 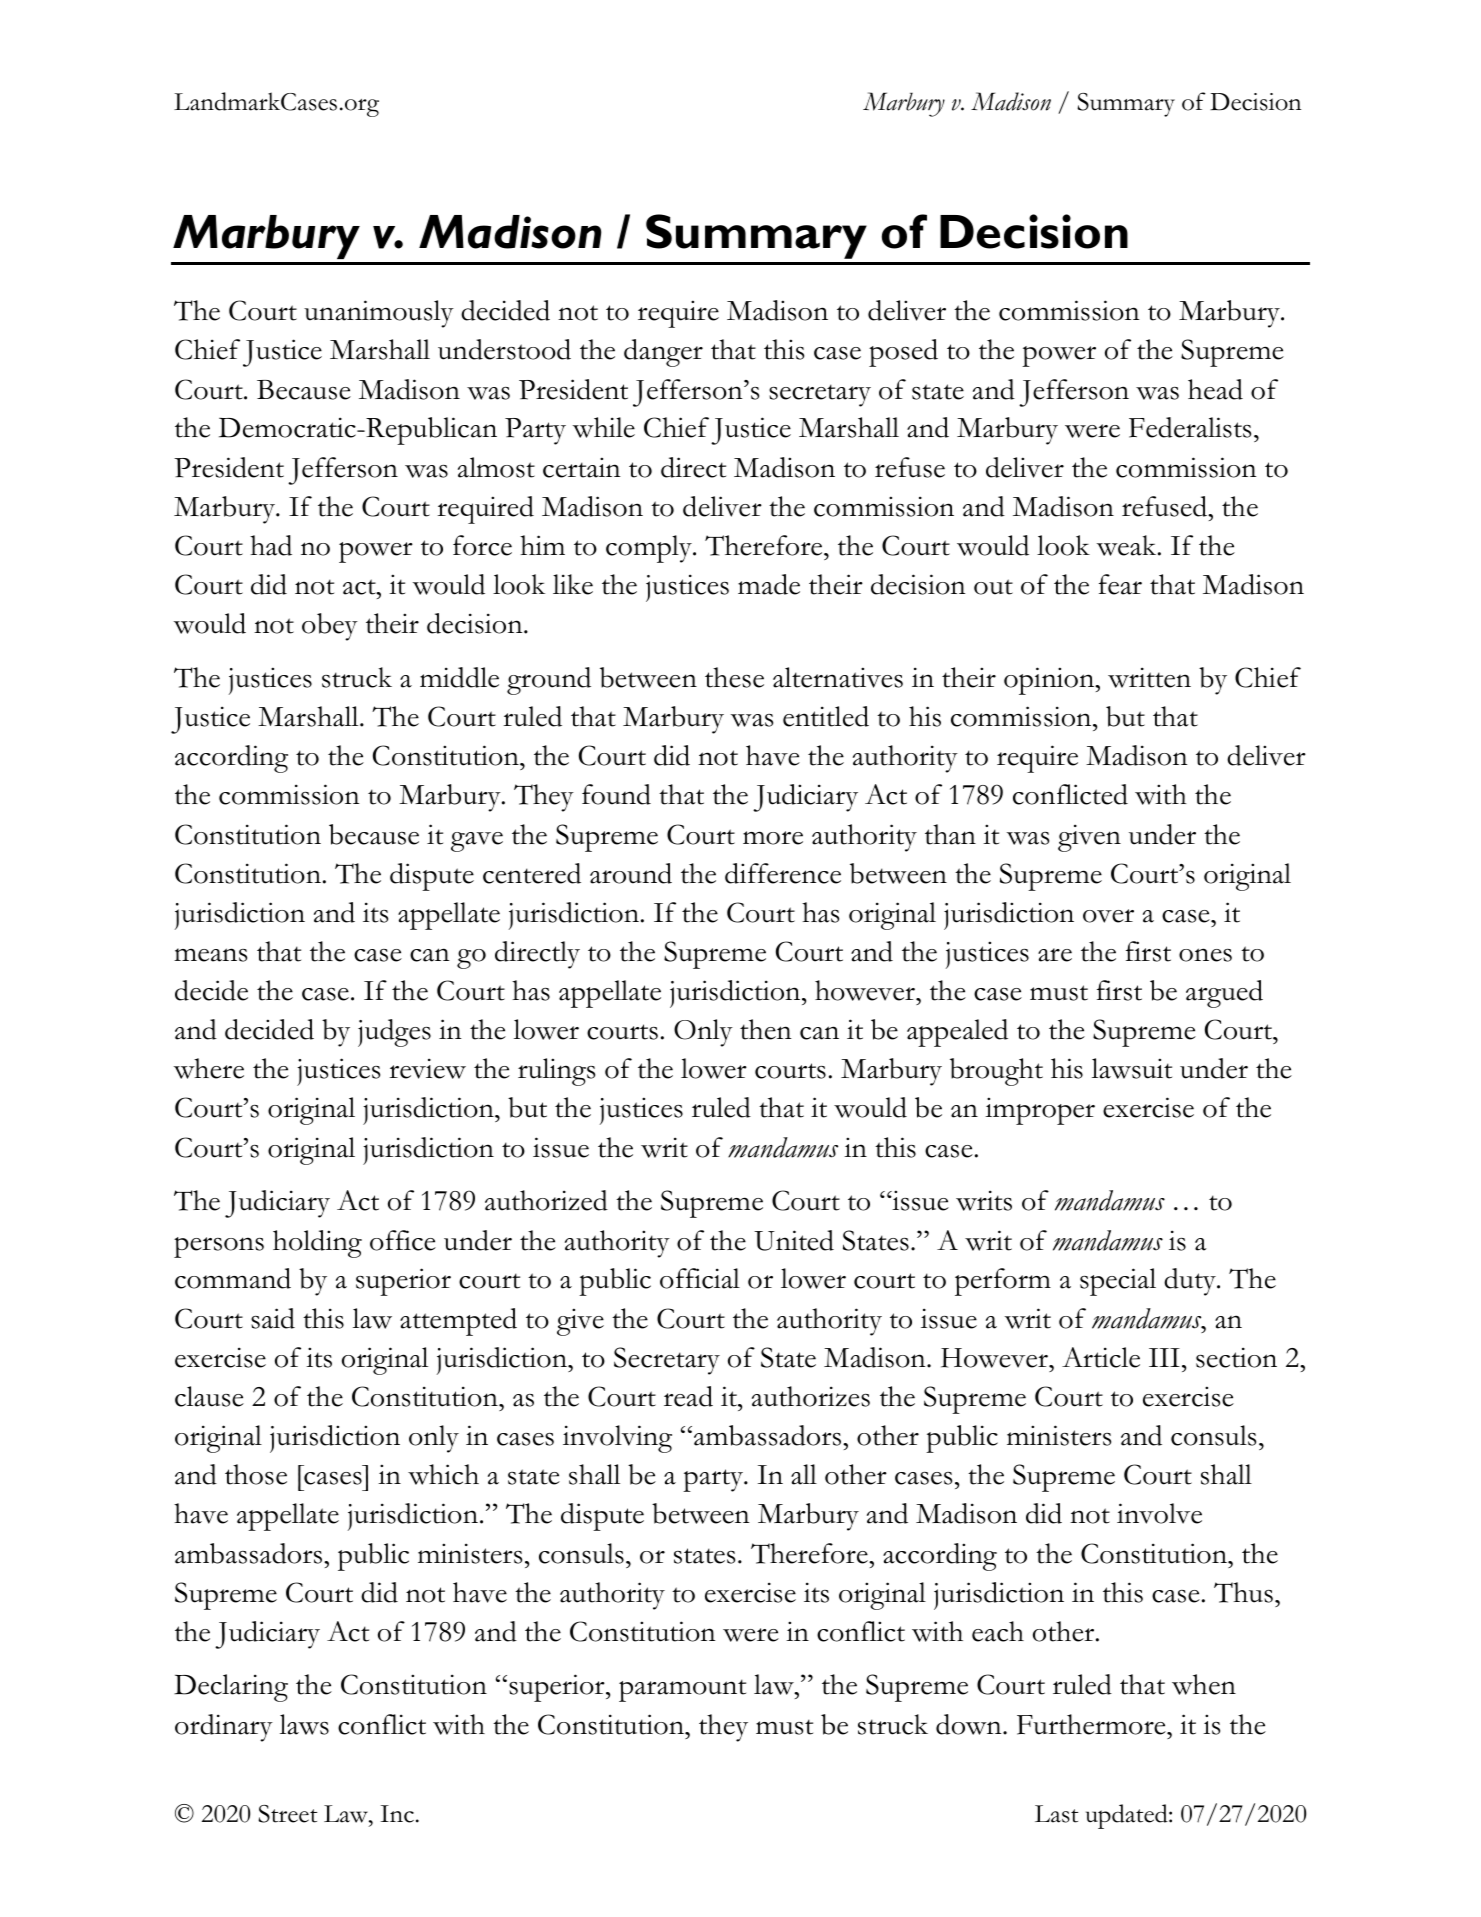 What do you see at coordinates (287, 1814) in the image?
I see `Street` at bounding box center [287, 1814].
